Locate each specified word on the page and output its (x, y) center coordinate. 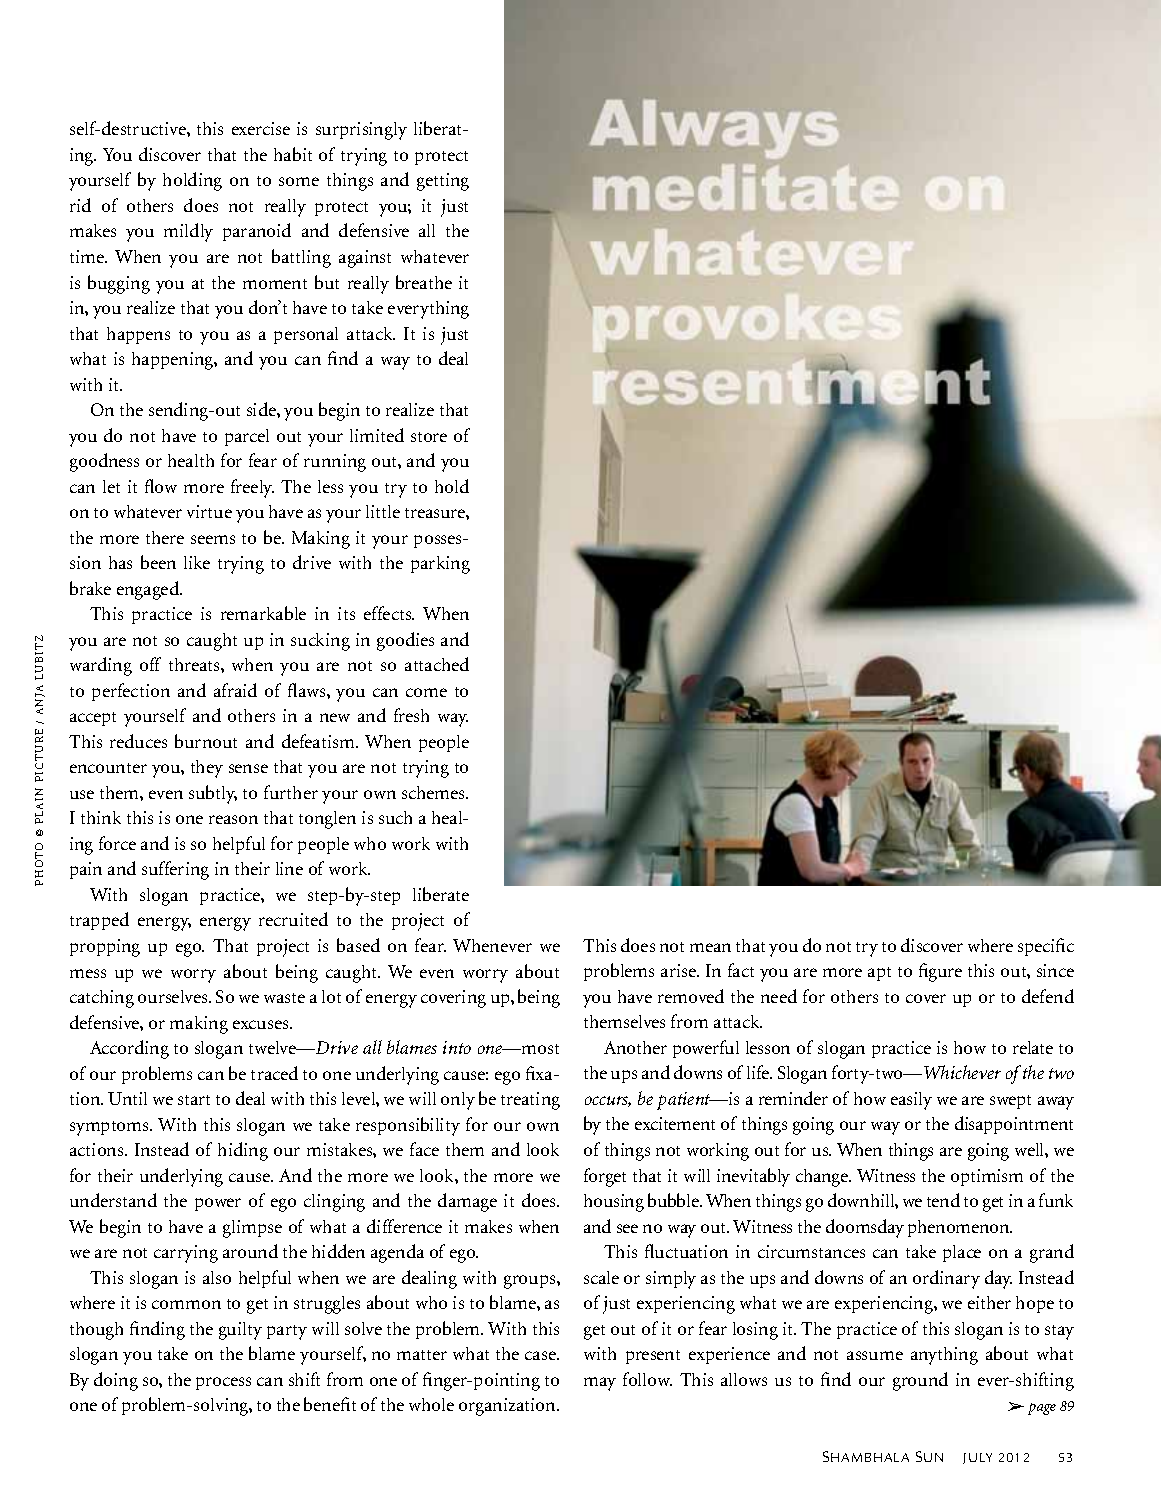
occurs (608, 1101)
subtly (213, 794)
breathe (424, 282)
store (429, 437)
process (223, 1383)
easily (911, 1101)
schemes (435, 792)
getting (443, 182)
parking (440, 565)
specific (1046, 947)
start (194, 1100)
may (600, 1384)
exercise (261, 128)
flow (161, 486)
